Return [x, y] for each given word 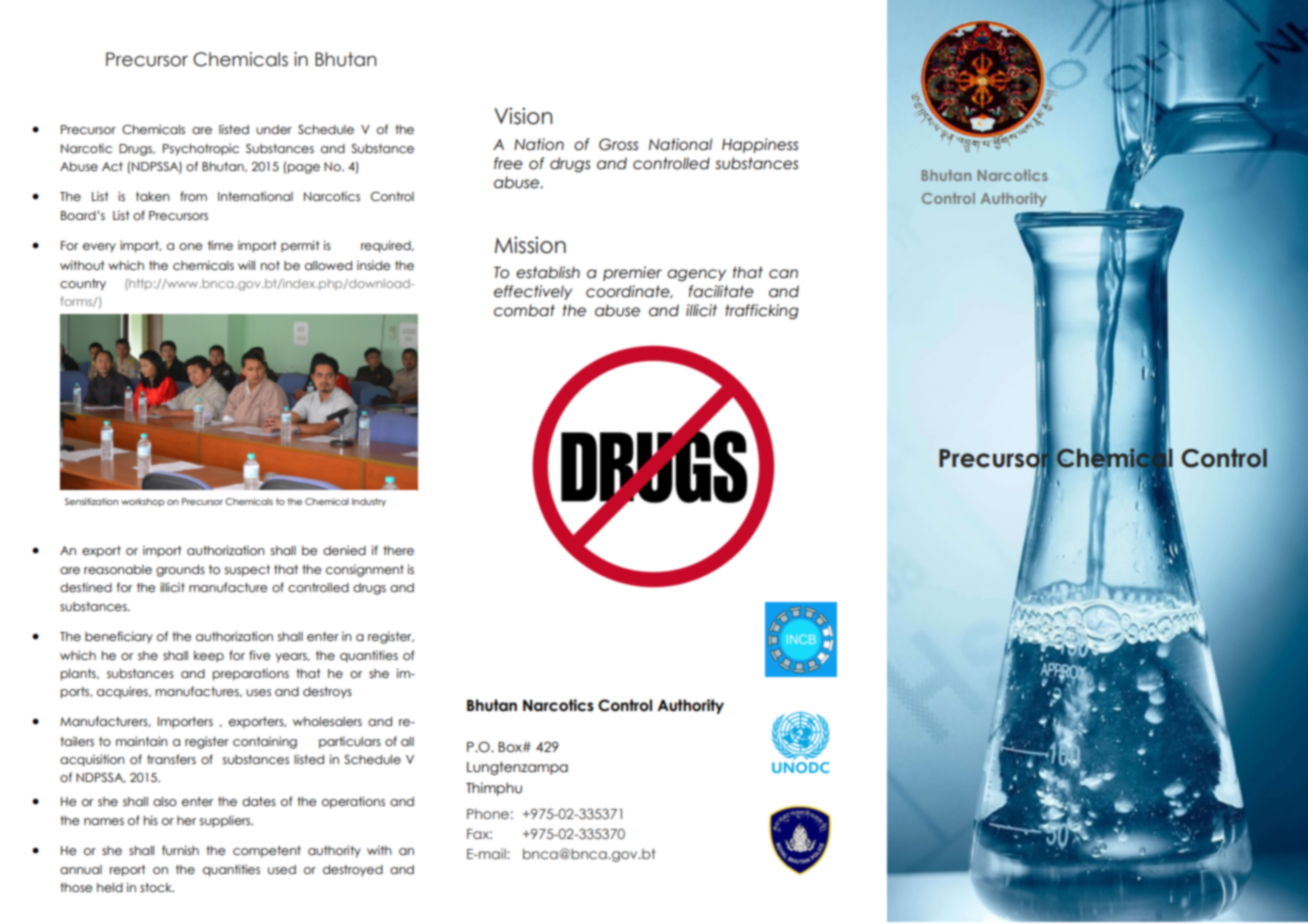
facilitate [721, 291]
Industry [369, 502]
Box [511, 747]
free [508, 163]
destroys [327, 693]
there [398, 550]
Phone [488, 814]
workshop [143, 502]
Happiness [760, 145]
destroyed [353, 871]
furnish [180, 850]
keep [209, 656]
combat [524, 310]
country [83, 285]
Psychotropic [201, 149]
